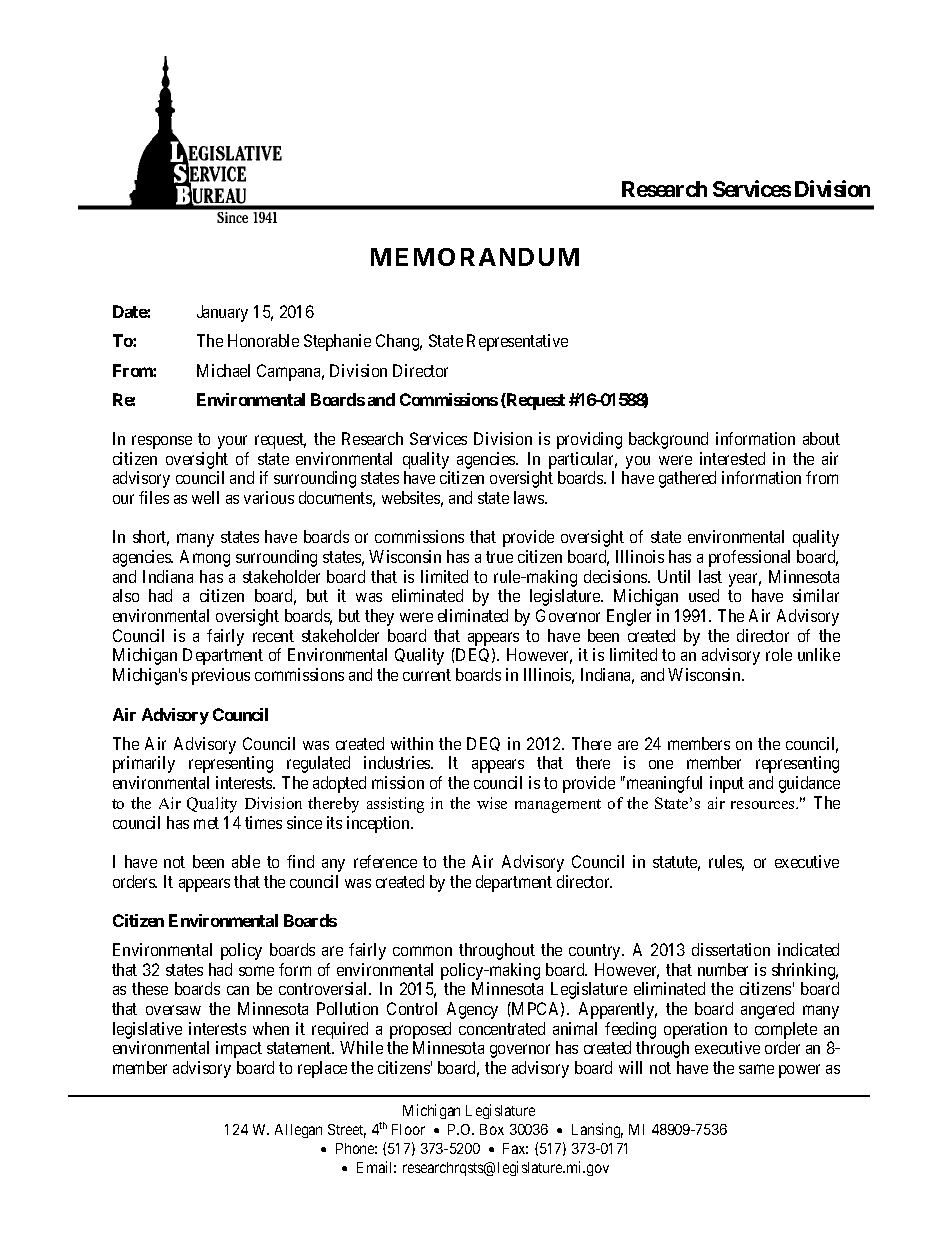 Image resolution: width=952 pixels, height=1233 pixels. What do you see at coordinates (427, 675) in the screenshot?
I see `current` at bounding box center [427, 675].
